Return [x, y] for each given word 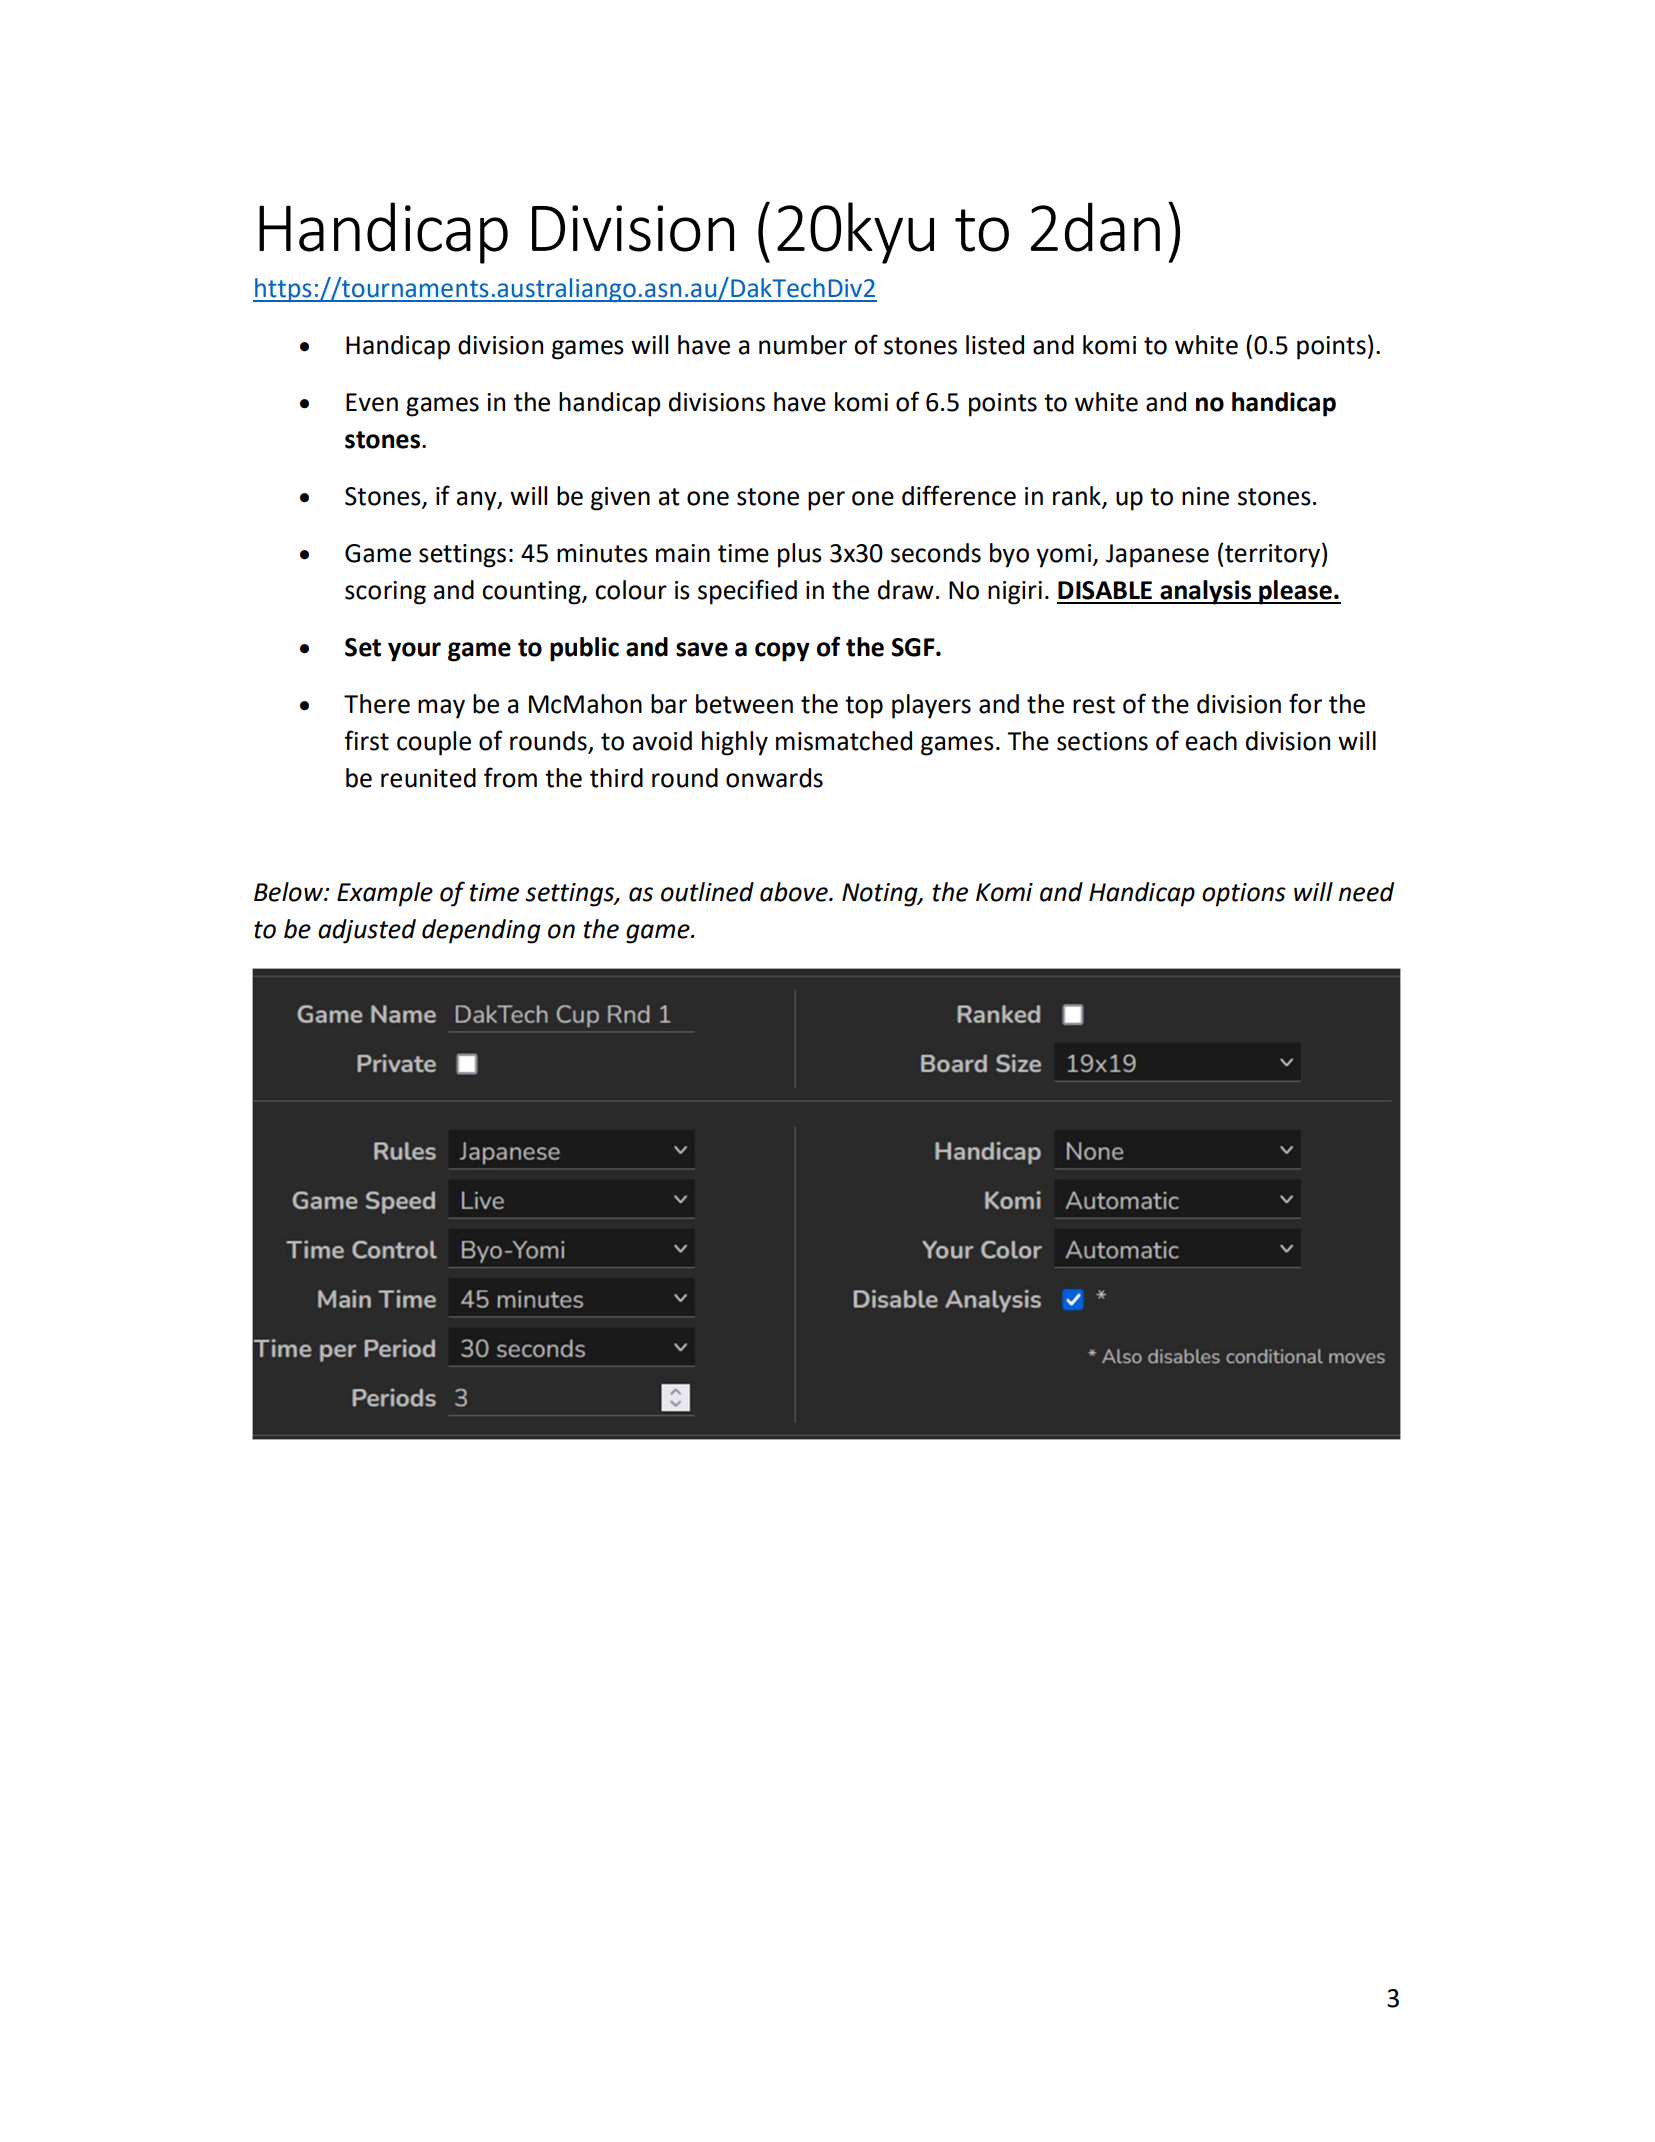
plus [800, 555]
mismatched [844, 741]
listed [995, 345]
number [803, 345]
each [1211, 741]
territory [1272, 556]
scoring [385, 593]
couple [434, 743]
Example [385, 894]
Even [372, 402]
